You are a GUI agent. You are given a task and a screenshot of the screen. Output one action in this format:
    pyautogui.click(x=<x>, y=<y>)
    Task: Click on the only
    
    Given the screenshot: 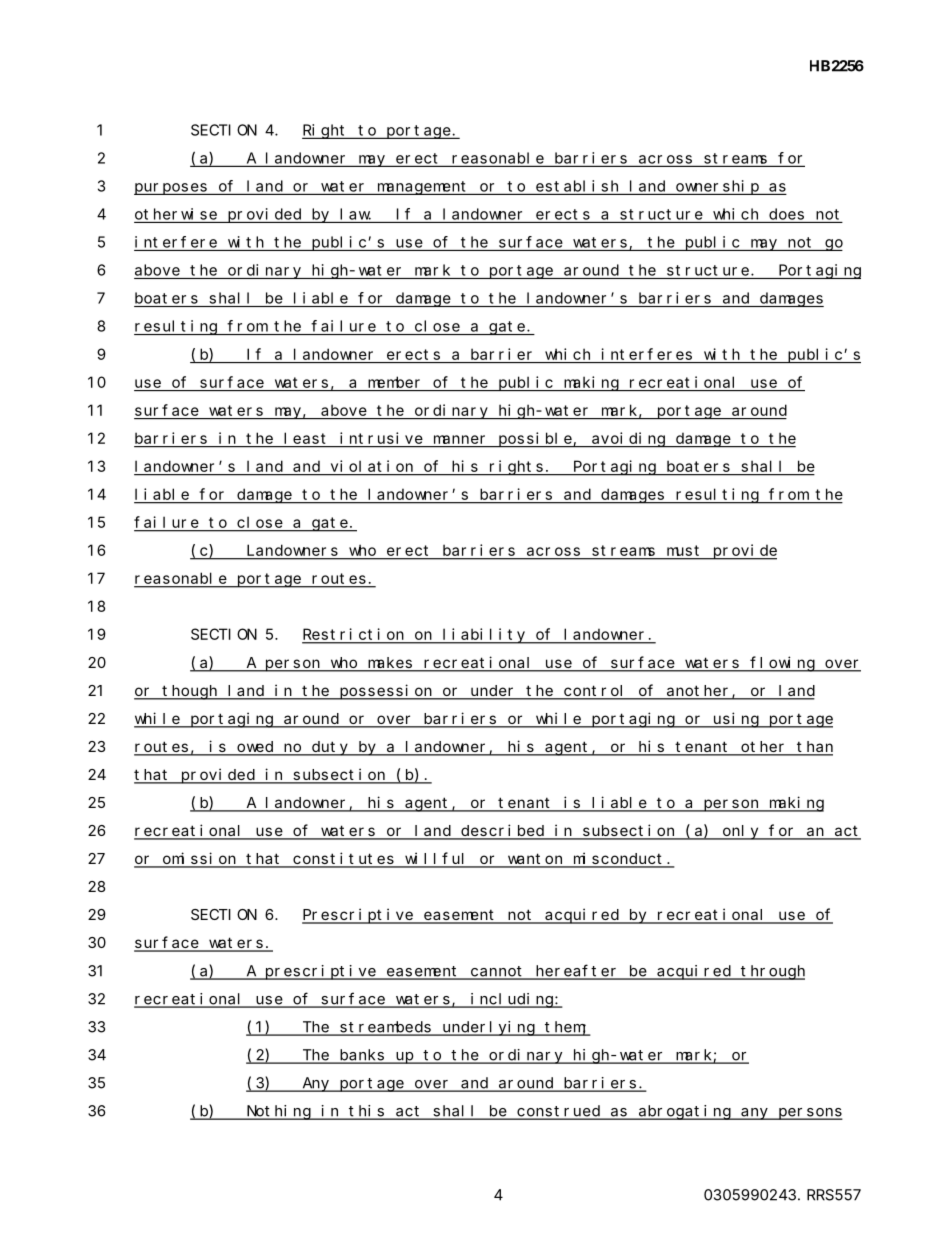 What is the action you would take?
    pyautogui.click(x=740, y=832)
